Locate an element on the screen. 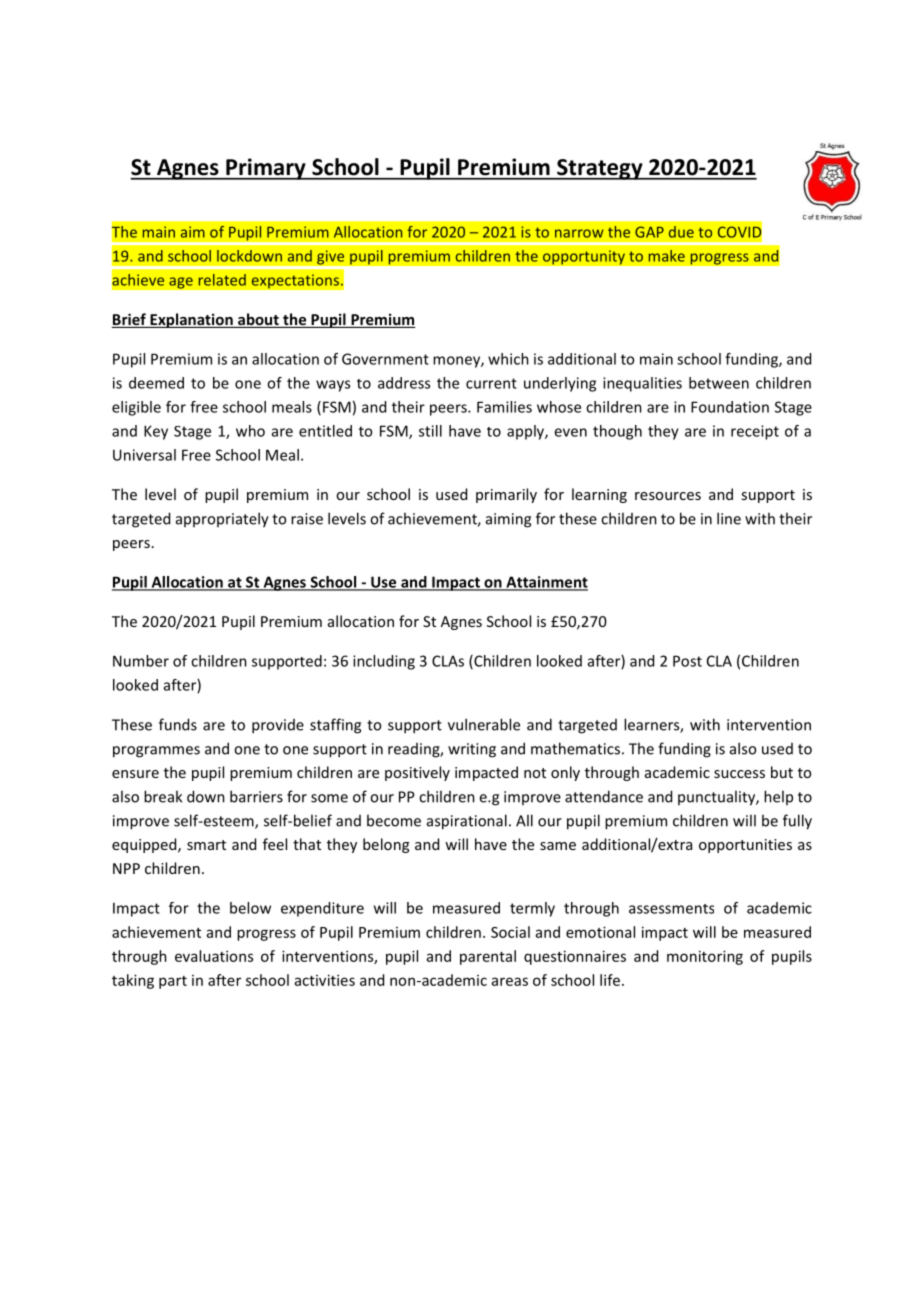  parental is located at coordinates (488, 957).
